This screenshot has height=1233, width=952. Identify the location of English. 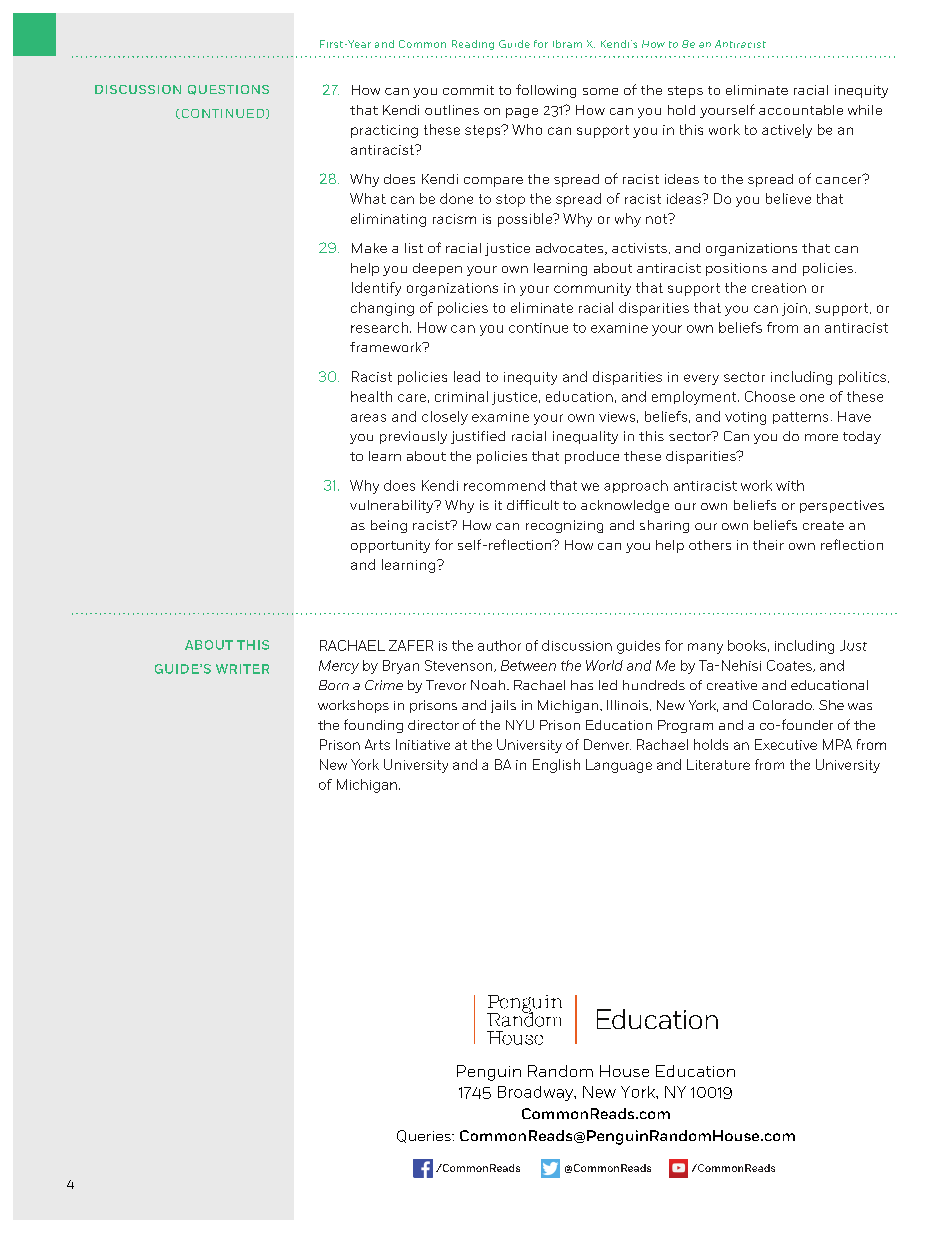
(556, 766).
